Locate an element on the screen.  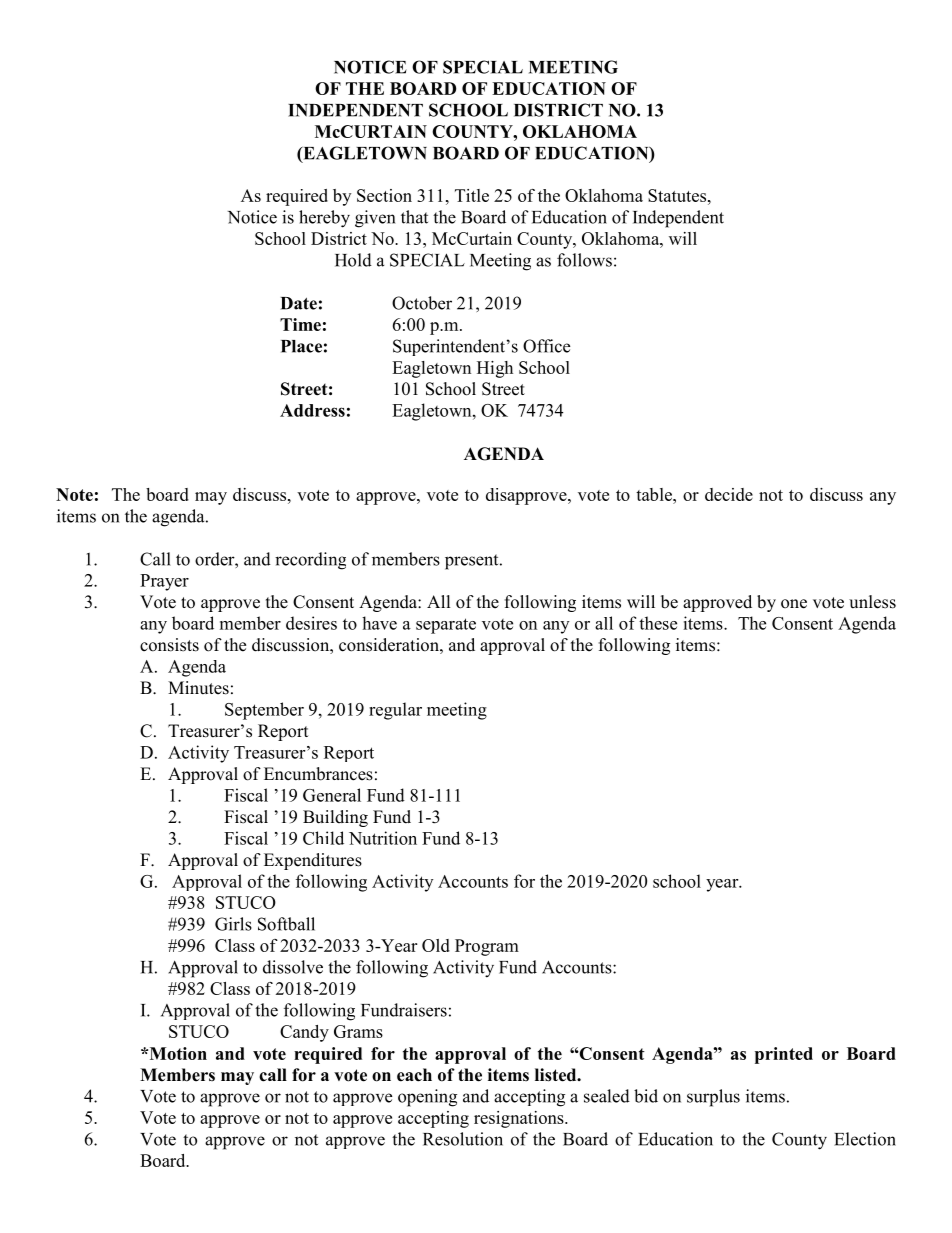
one is located at coordinates (794, 604).
